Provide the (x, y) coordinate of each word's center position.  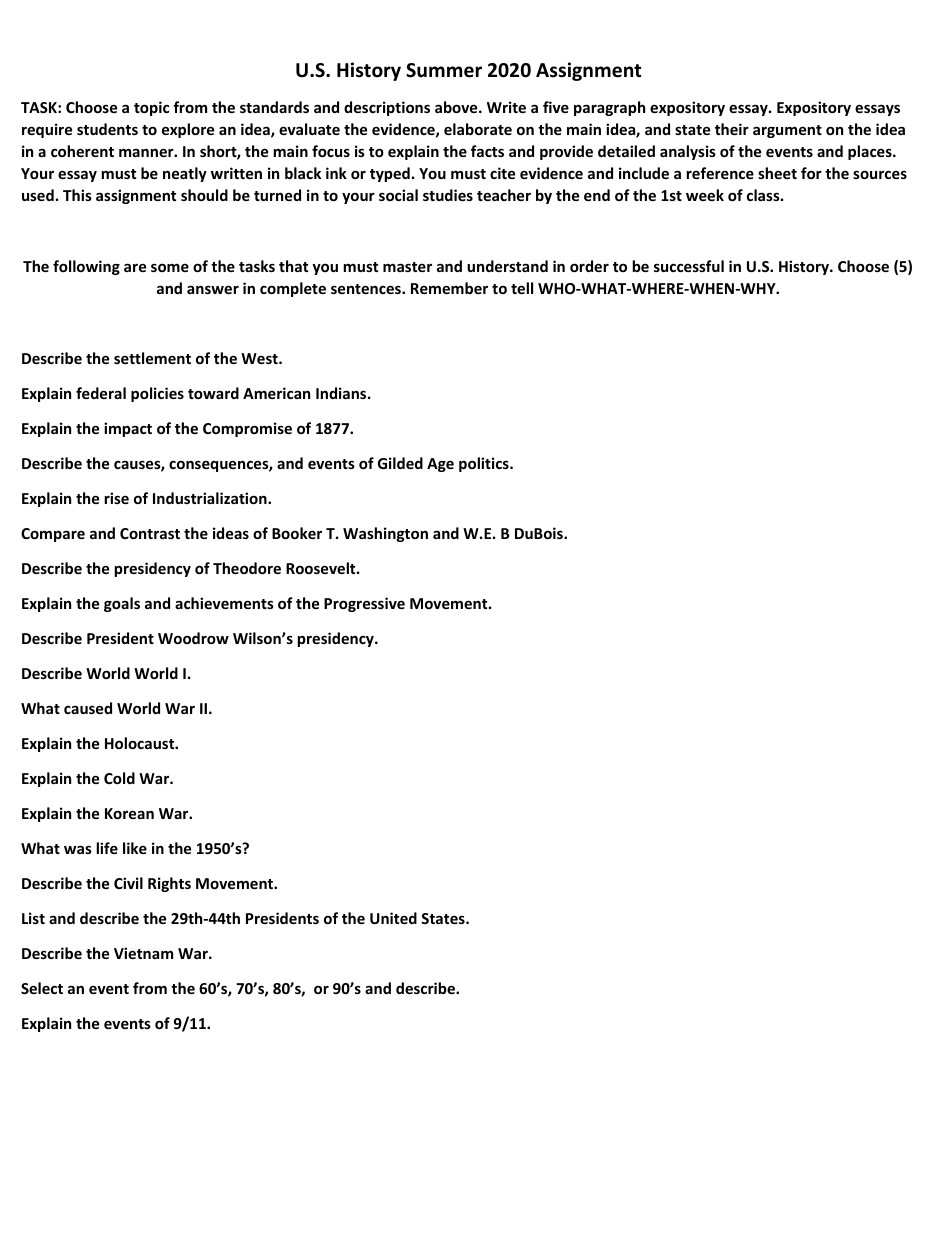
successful (689, 266)
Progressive (364, 604)
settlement (152, 358)
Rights (169, 884)
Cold (119, 778)
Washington (385, 534)
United (393, 918)
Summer (444, 70)
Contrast (150, 533)
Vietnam (143, 953)
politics (485, 464)
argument (787, 131)
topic (151, 108)
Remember (449, 288)
